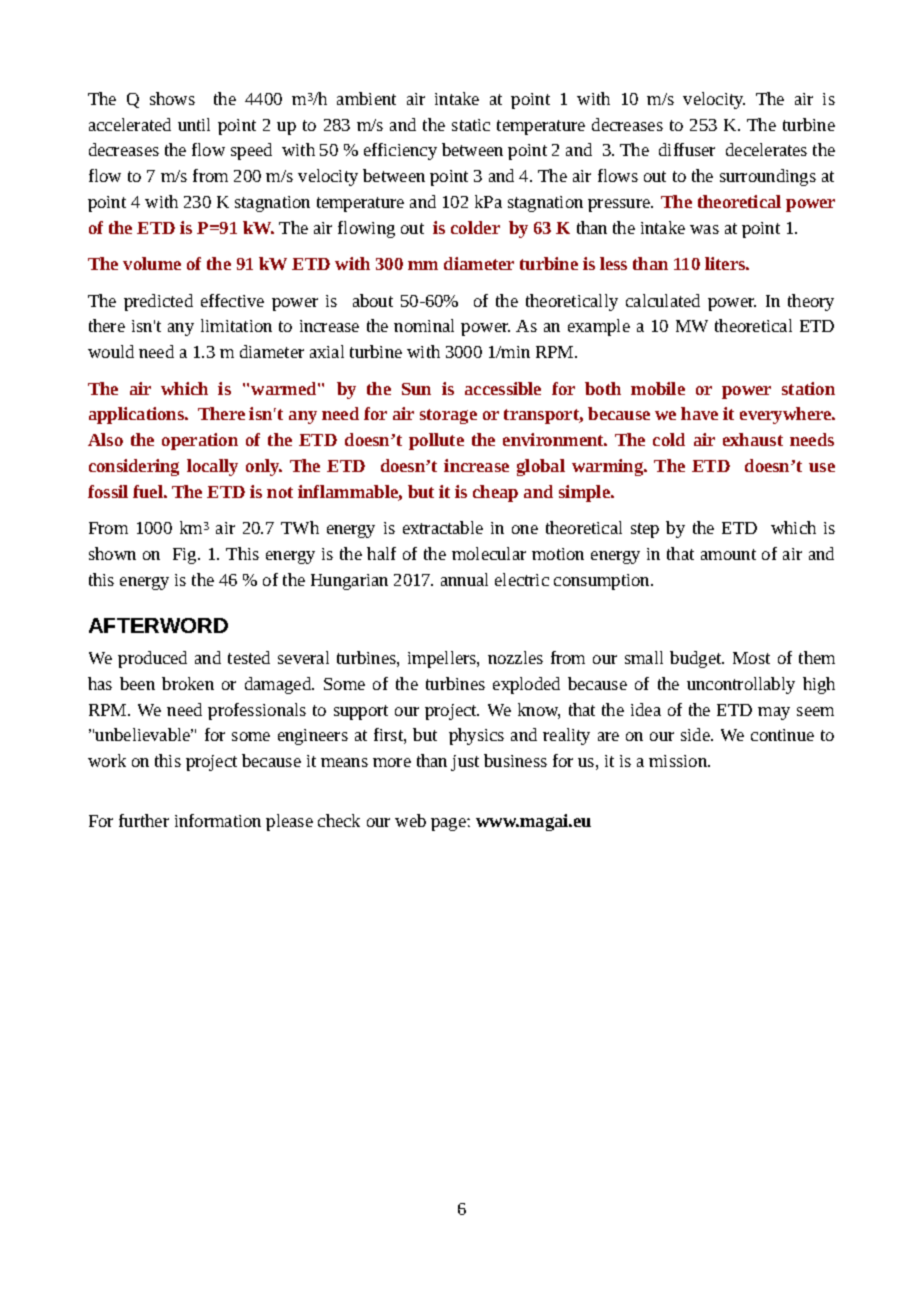 The image size is (924, 1308). Describe the element at coordinates (728, 554) in the document. I see `amount` at that location.
